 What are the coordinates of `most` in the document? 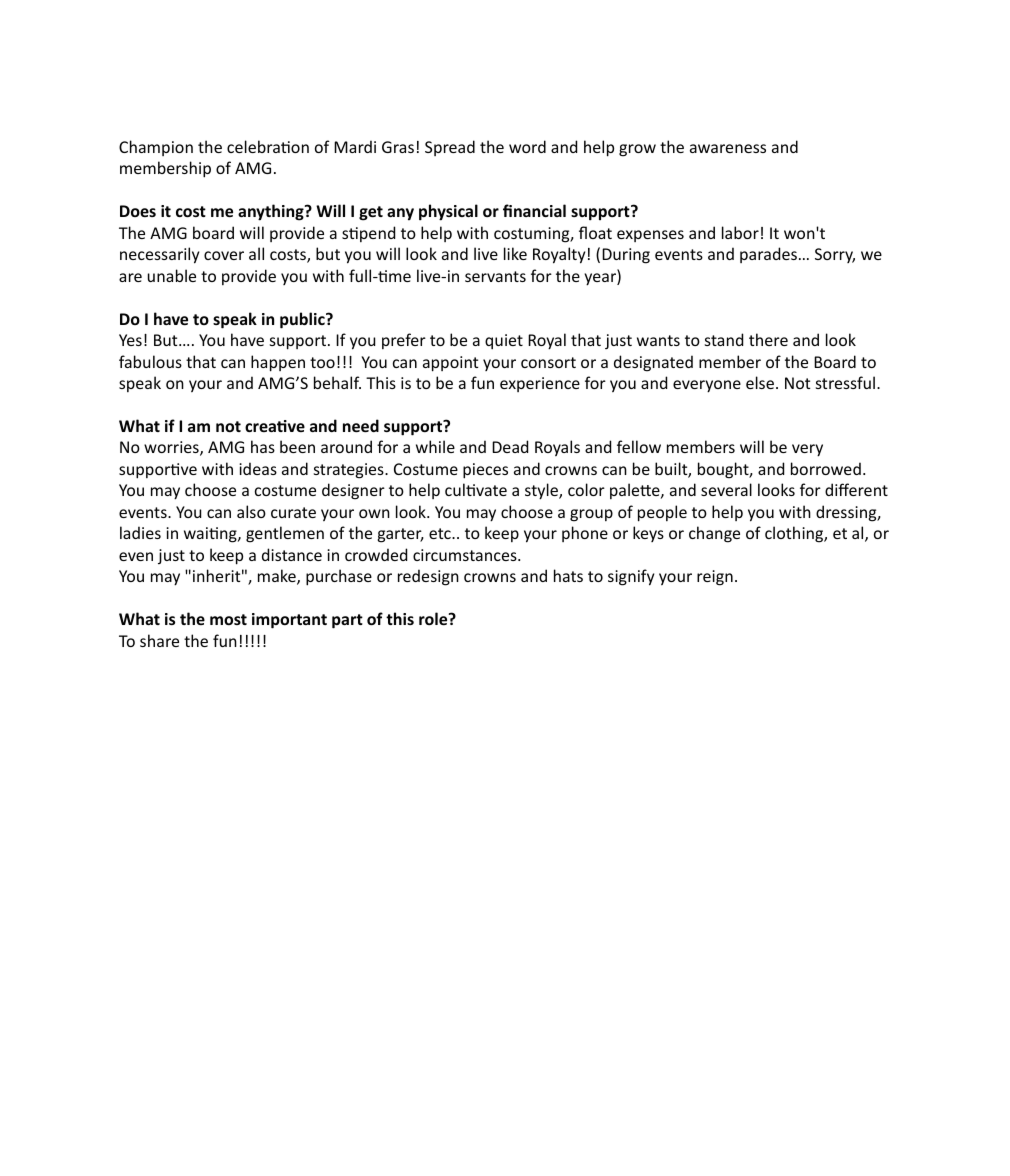 It's located at (228, 619).
